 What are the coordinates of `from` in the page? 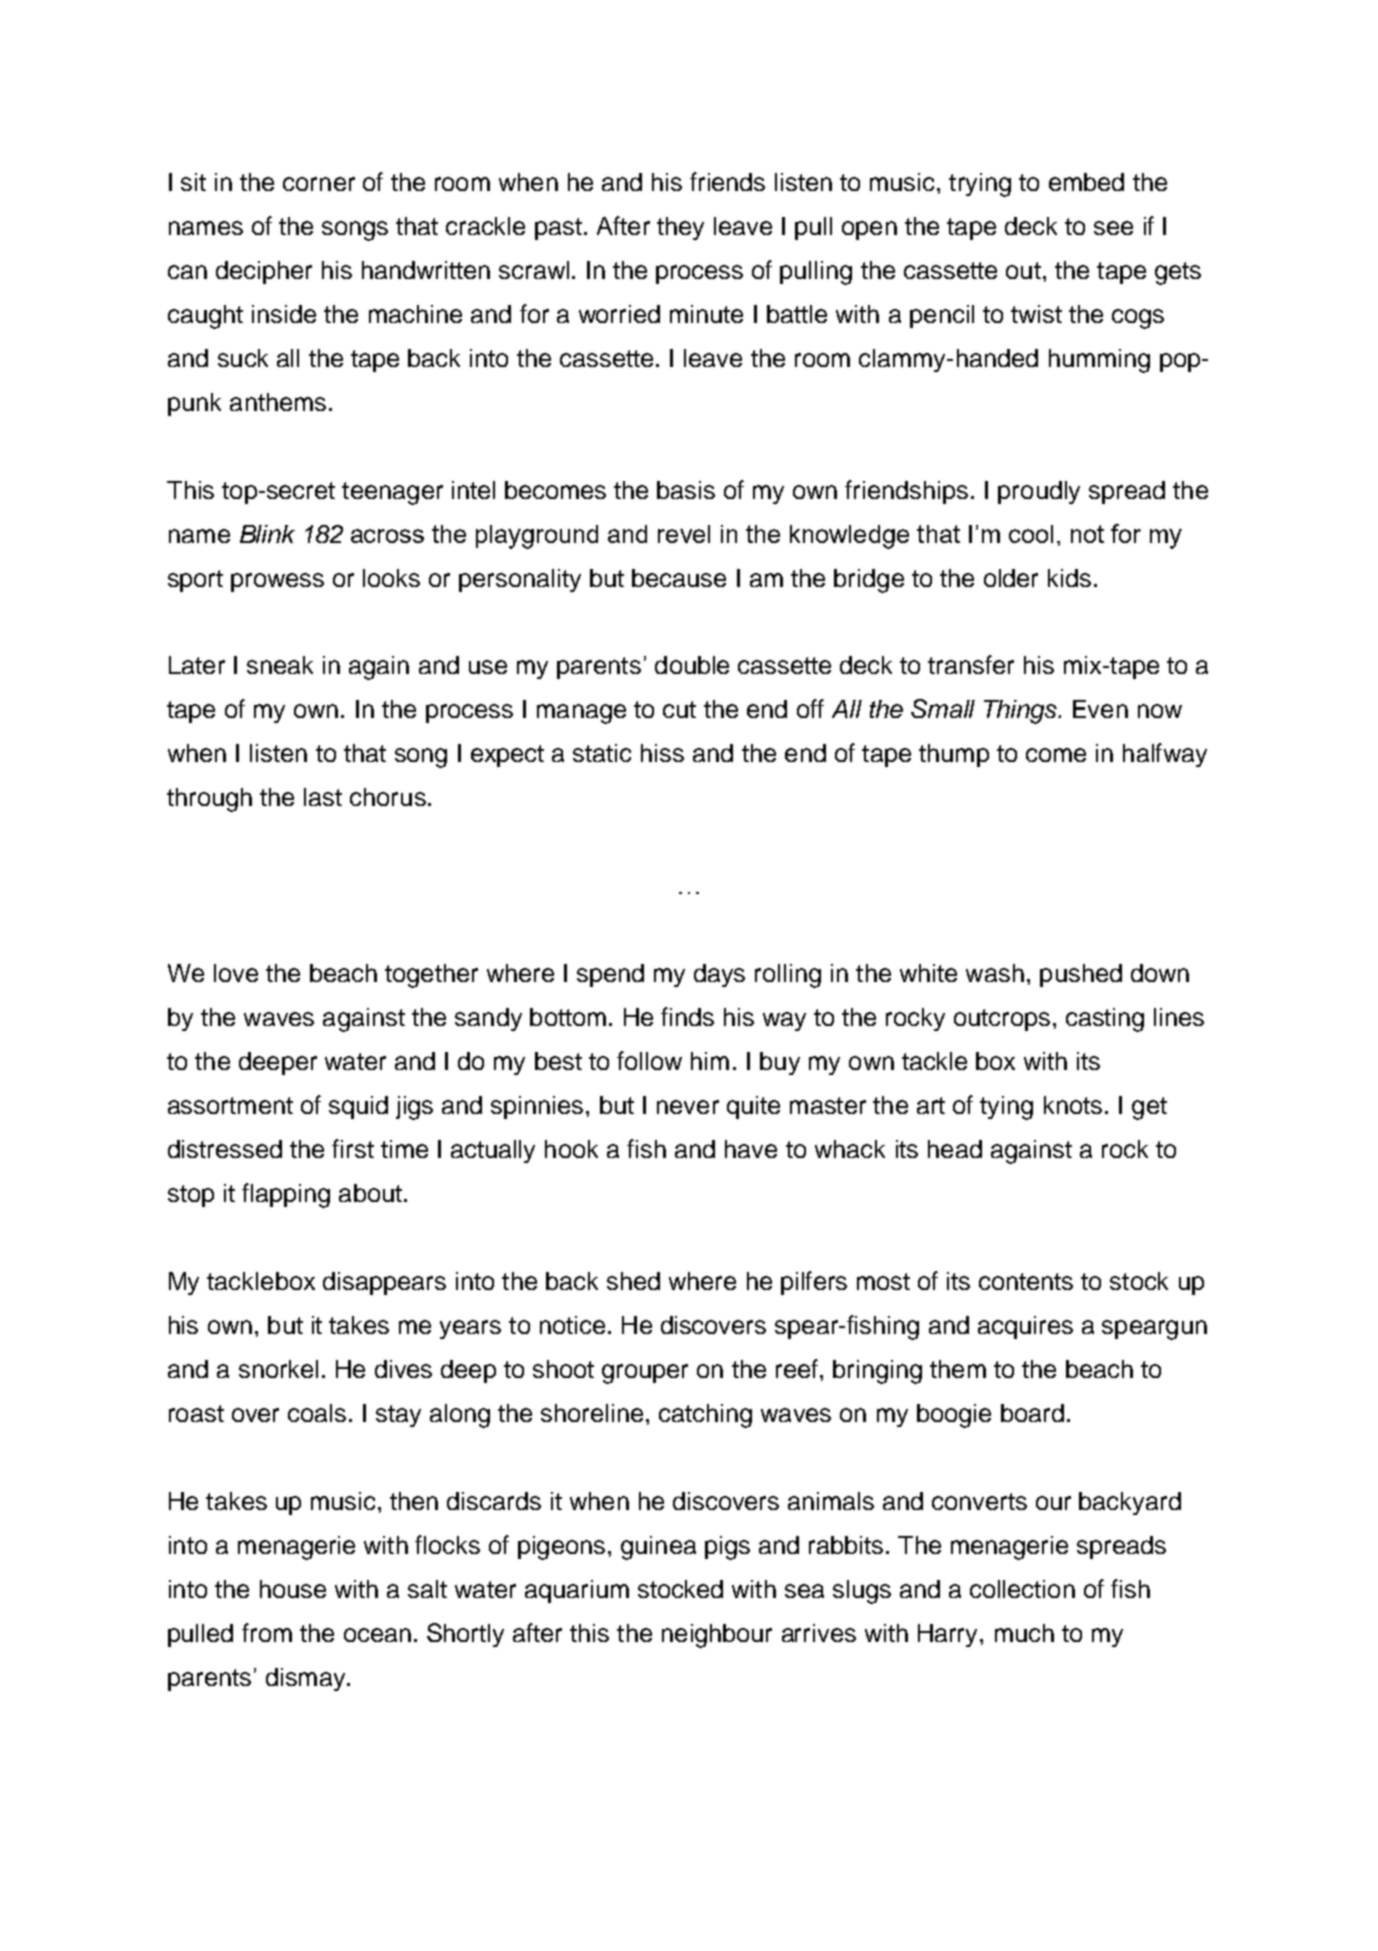 It's located at (267, 1632).
